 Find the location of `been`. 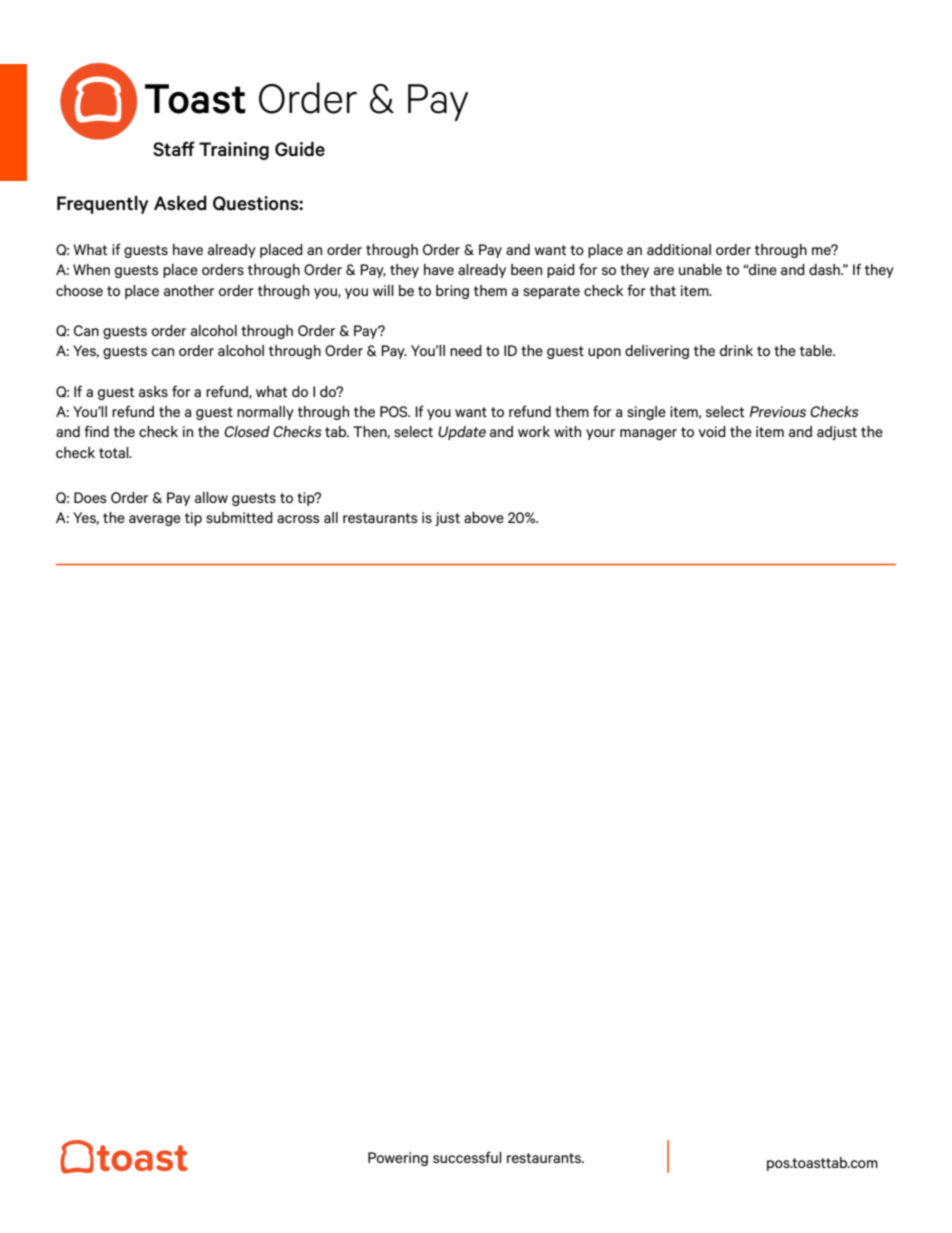

been is located at coordinates (526, 269).
